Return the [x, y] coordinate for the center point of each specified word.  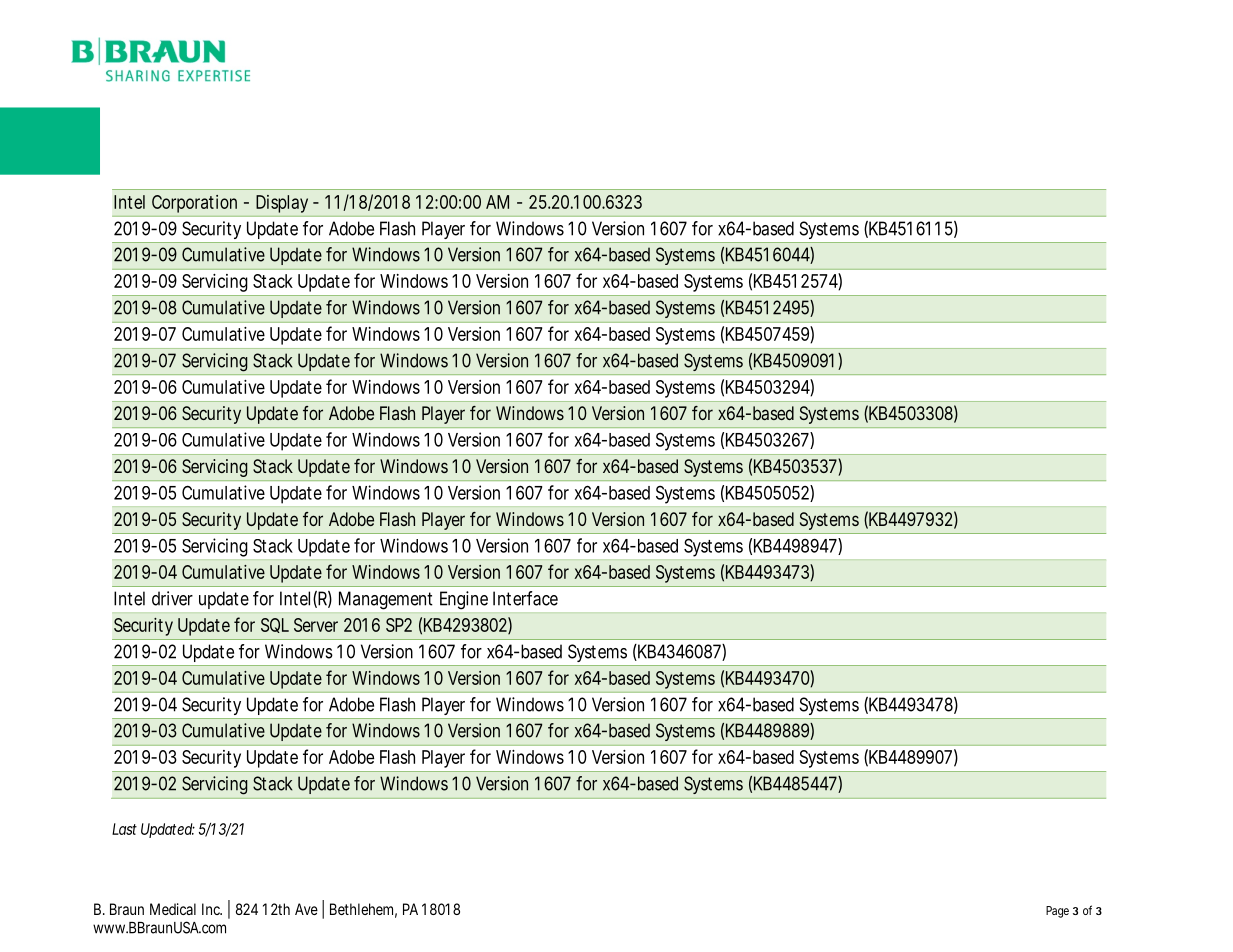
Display [282, 204]
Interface [525, 598]
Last [124, 829]
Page [1057, 912]
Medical [173, 909]
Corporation [194, 204]
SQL [275, 625]
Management [385, 600]
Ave [306, 909]
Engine [464, 600]
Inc [212, 909]
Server [316, 625]
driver [172, 598]
